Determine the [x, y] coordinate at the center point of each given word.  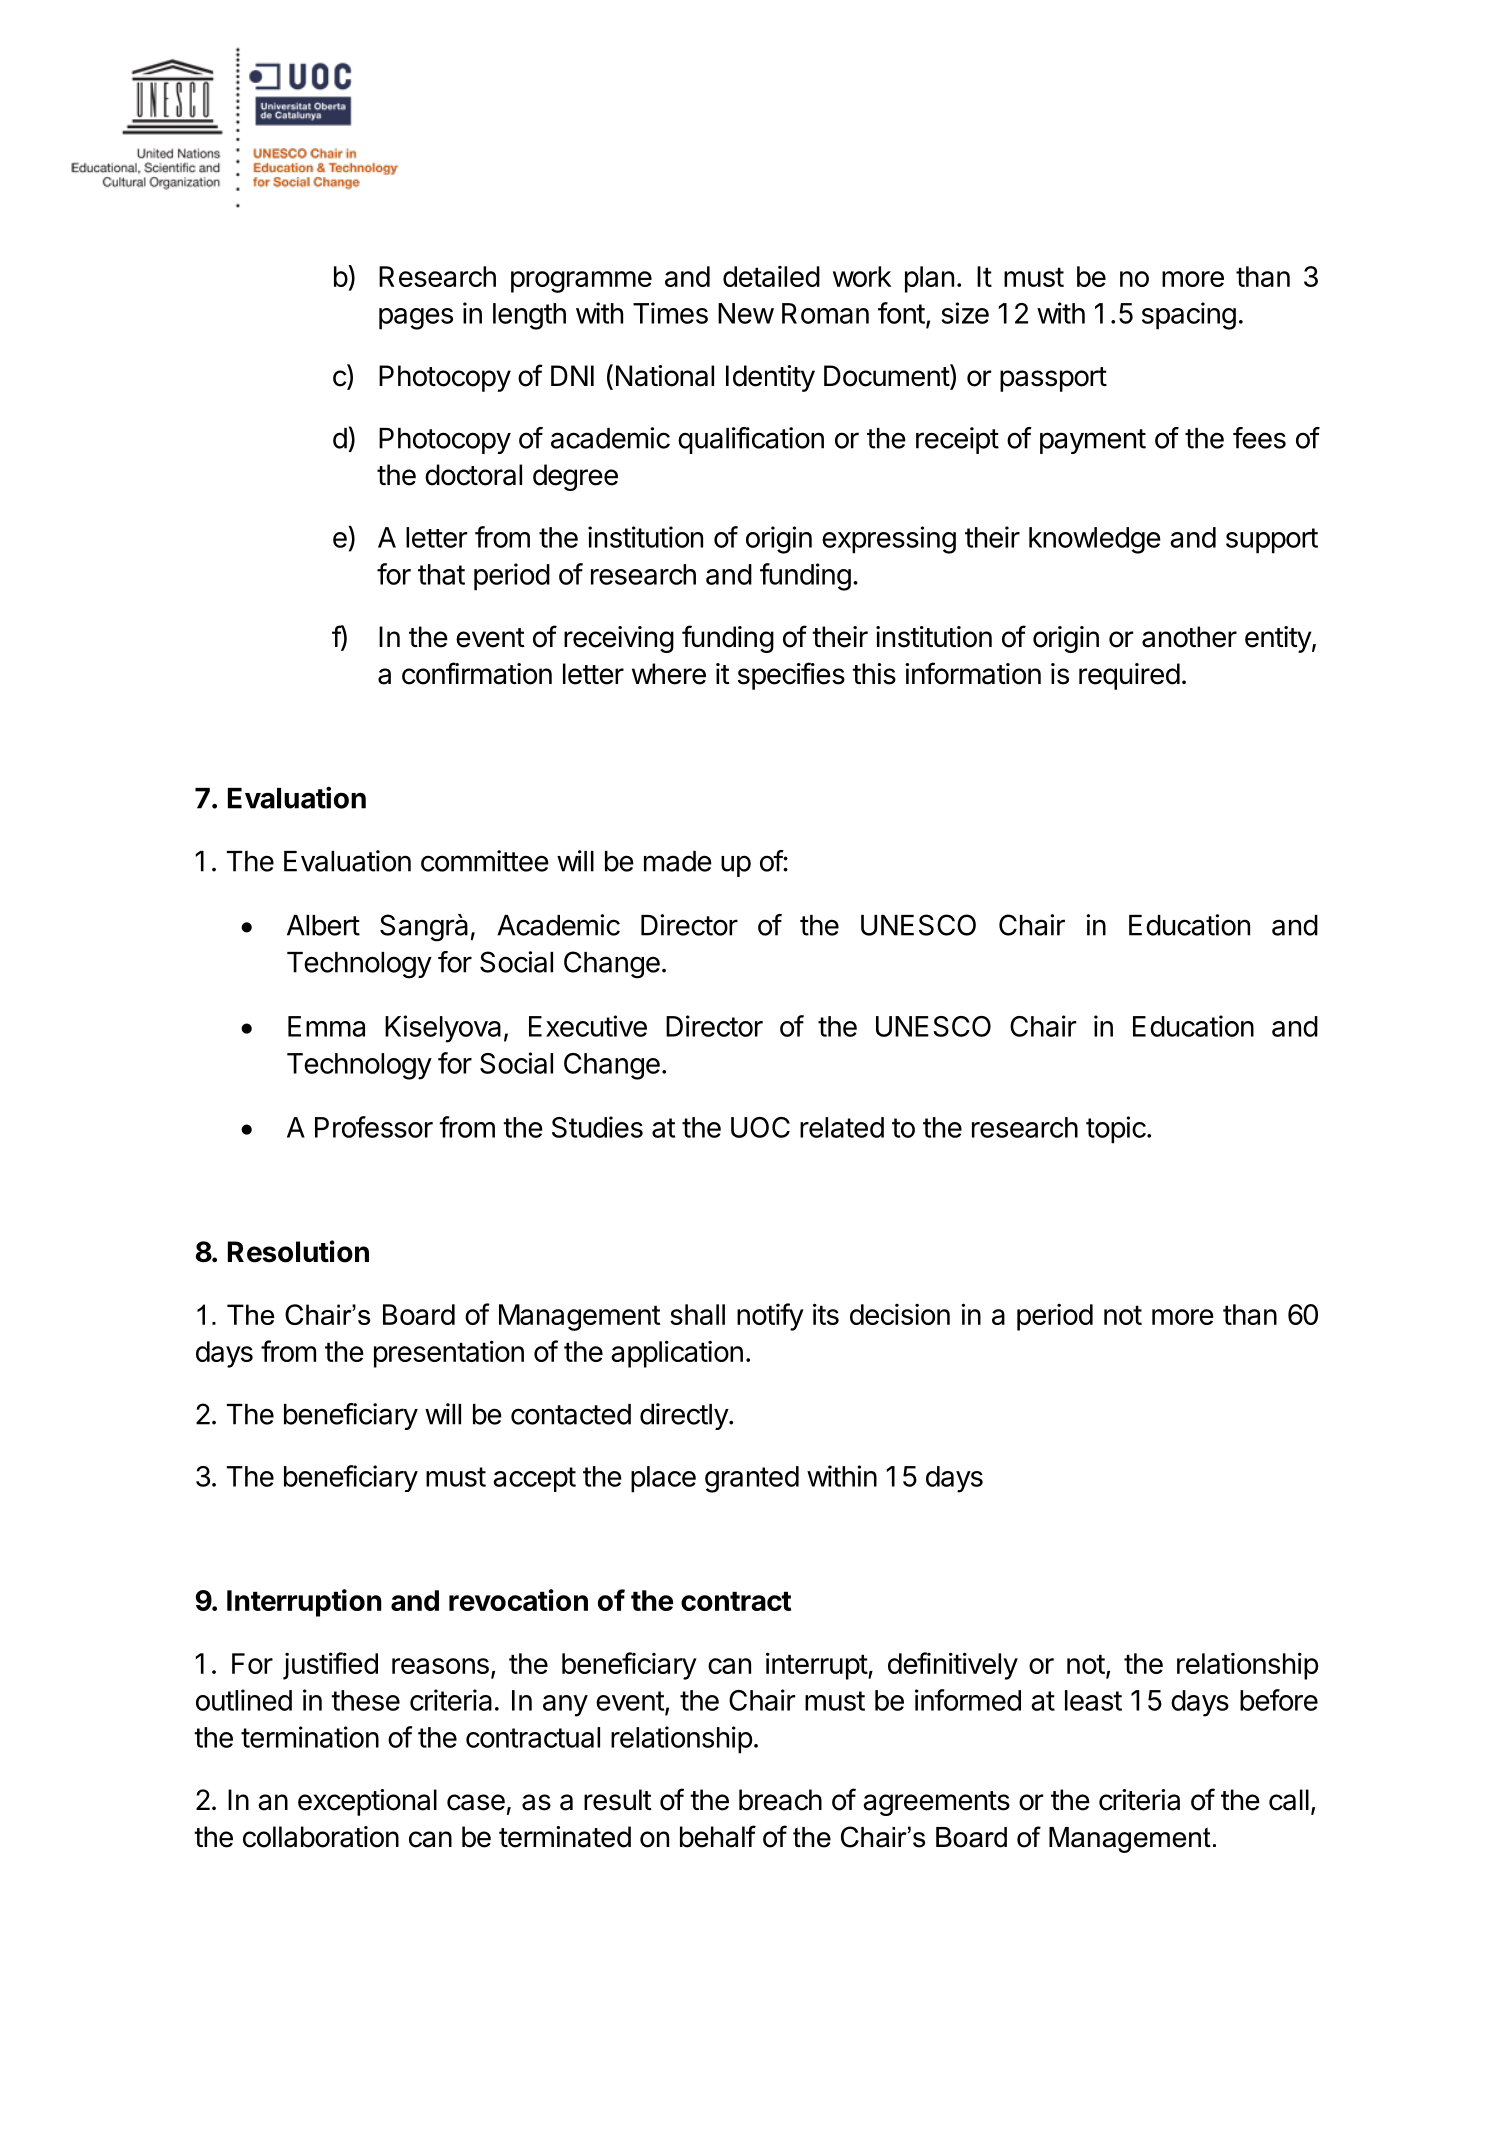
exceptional [367, 1802]
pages [416, 319]
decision [900, 1314]
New [746, 313]
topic [1116, 1130]
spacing [1189, 316]
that [441, 574]
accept [534, 1479]
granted [752, 1479]
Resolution [298, 1251]
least [1093, 1700]
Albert [323, 925]
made [678, 861]
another [1189, 637]
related [842, 1127]
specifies [791, 676]
